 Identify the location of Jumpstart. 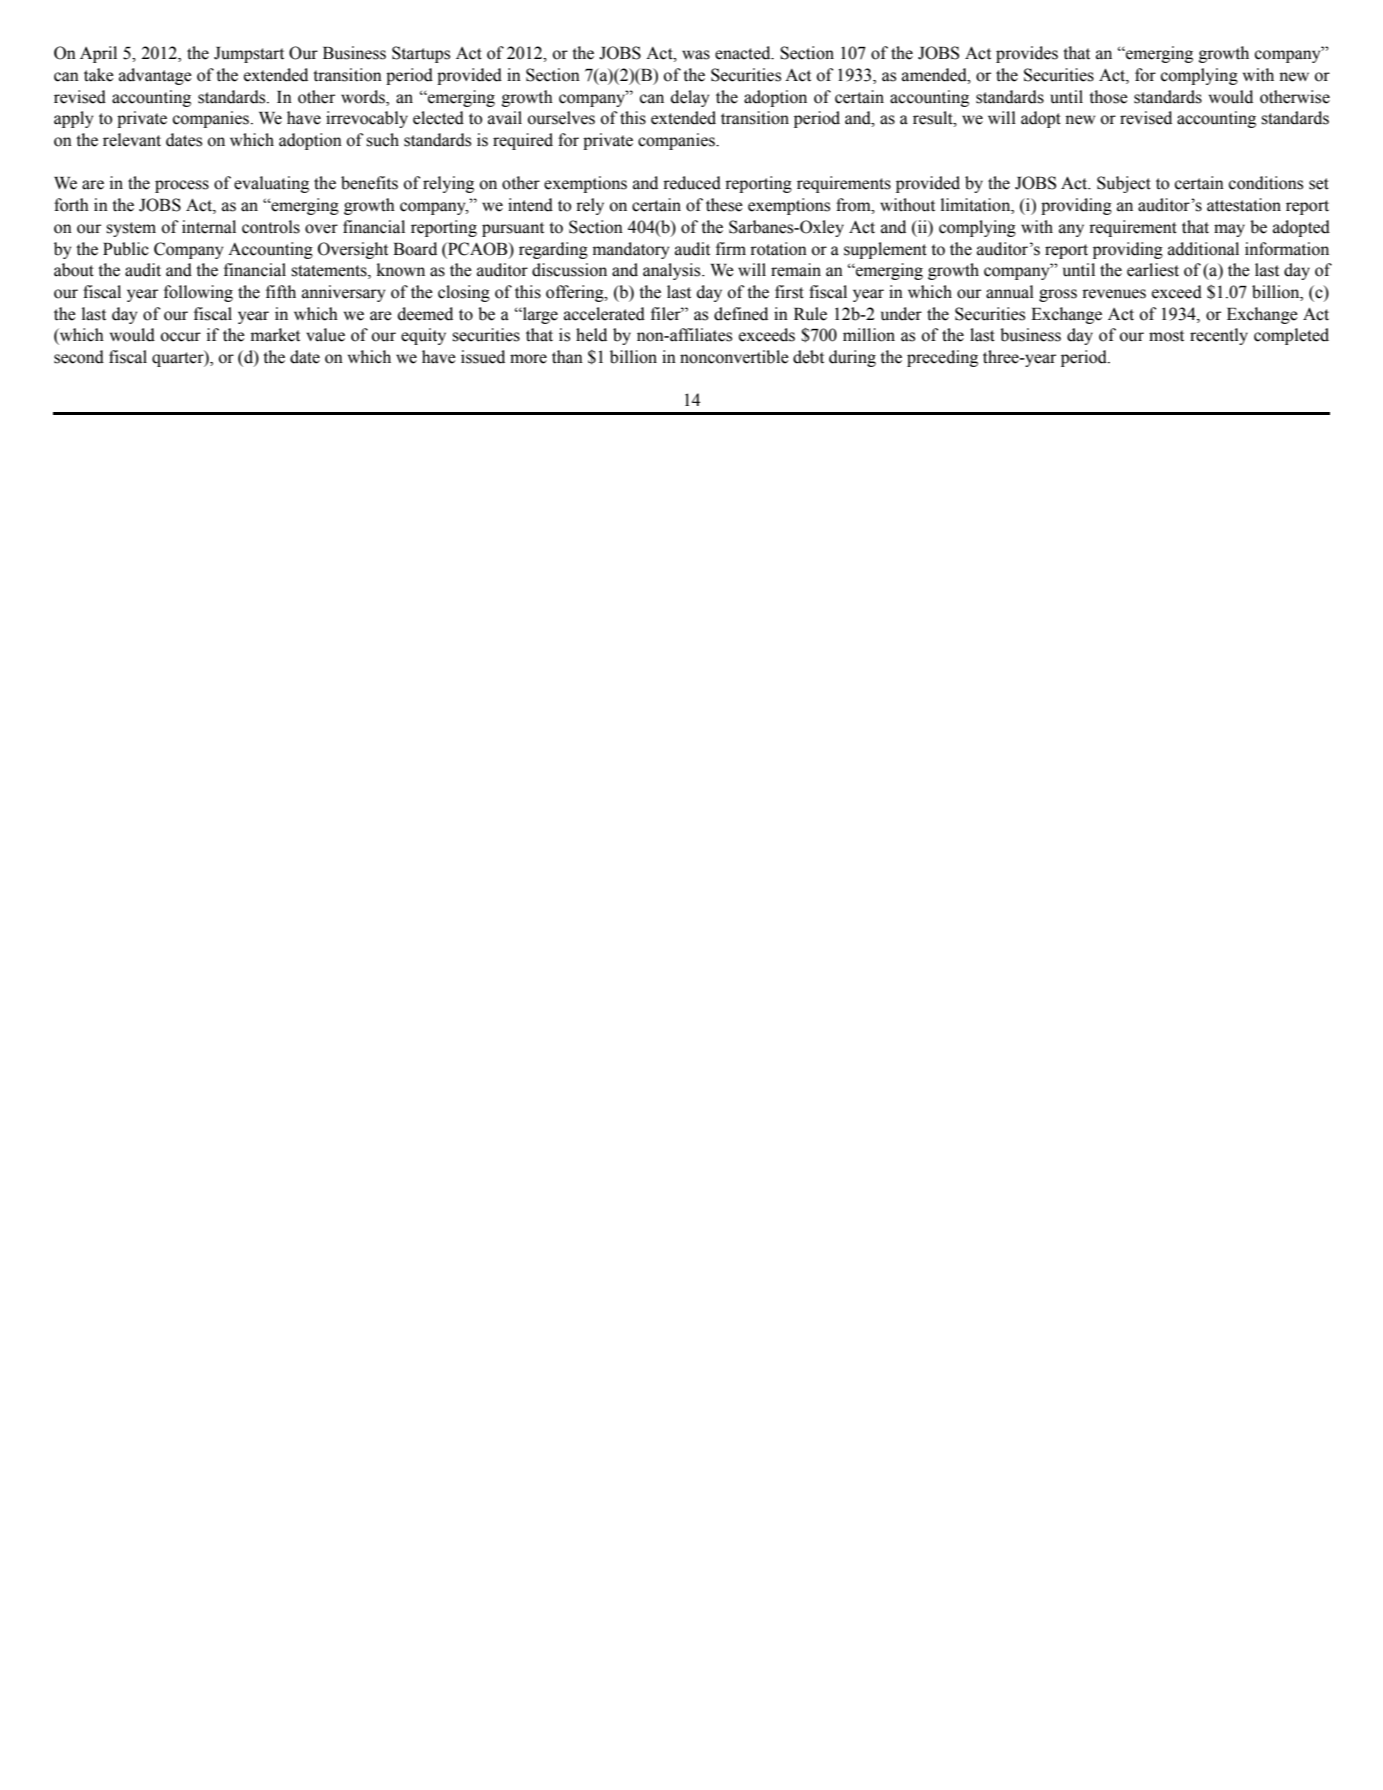
(249, 55).
